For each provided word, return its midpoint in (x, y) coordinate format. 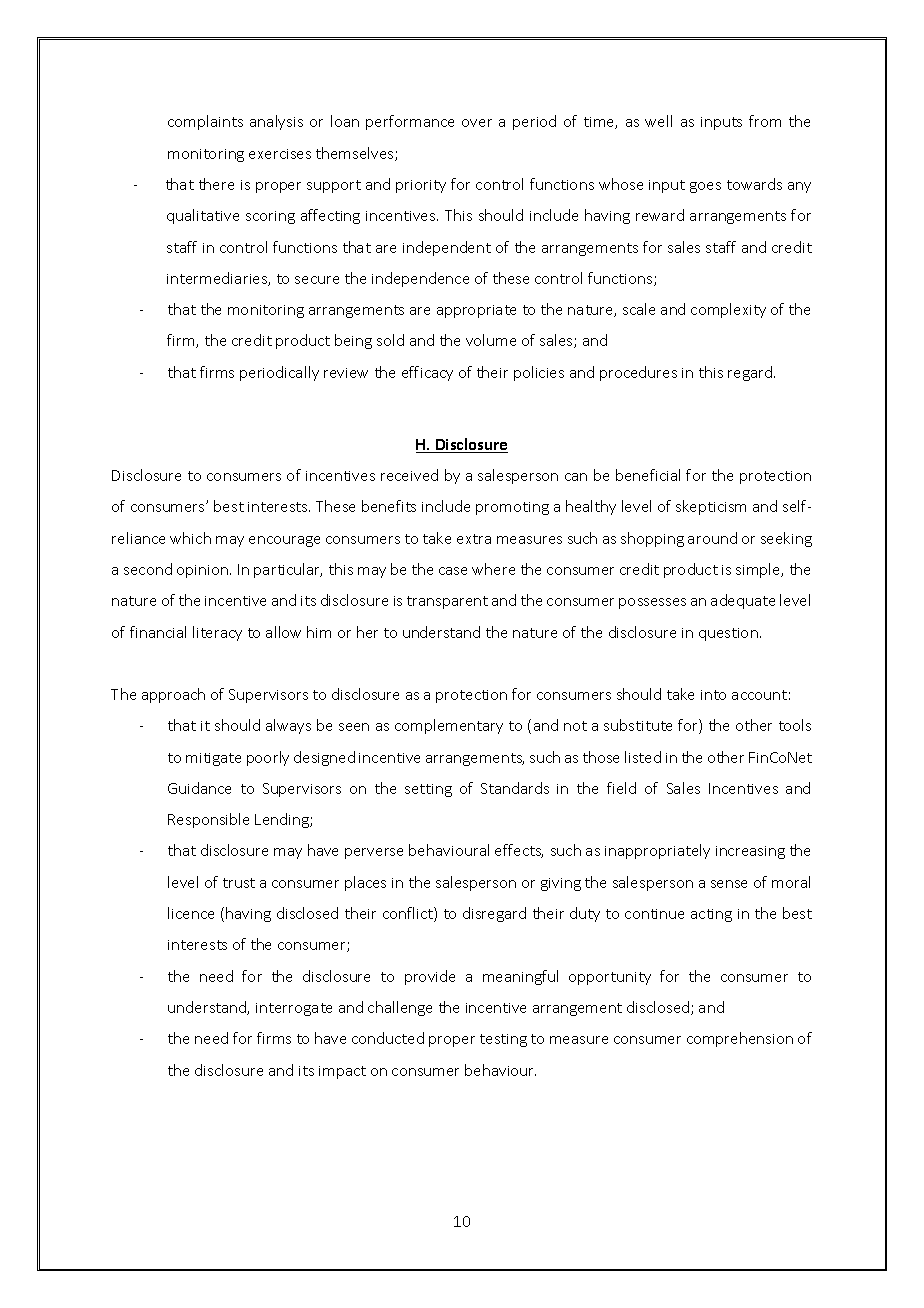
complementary (449, 726)
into (713, 695)
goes (705, 187)
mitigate (213, 759)
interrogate (294, 1009)
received (409, 475)
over (477, 123)
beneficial (648, 475)
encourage (284, 541)
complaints (205, 122)
